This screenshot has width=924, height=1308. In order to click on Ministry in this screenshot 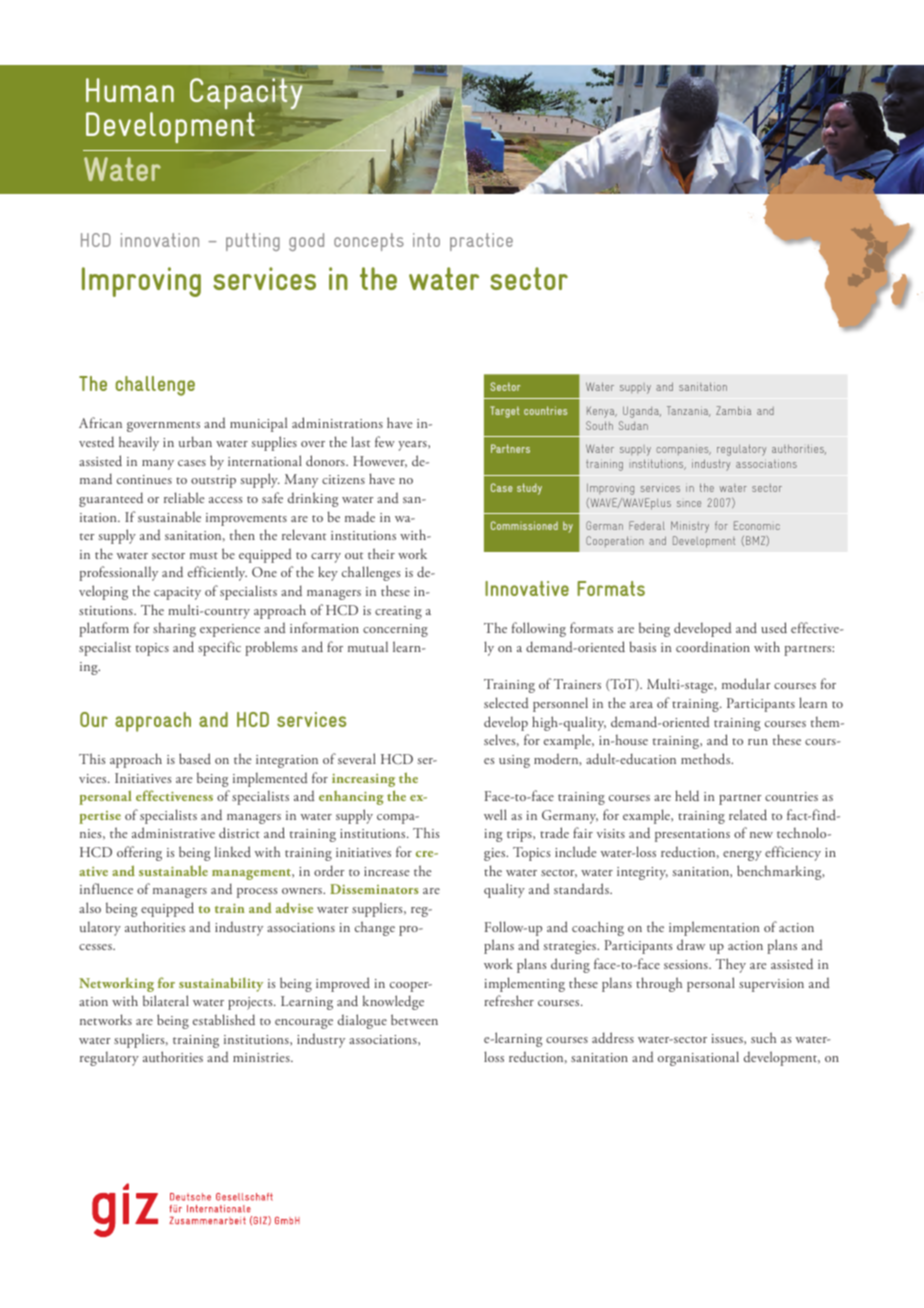, I will do `click(690, 527)`.
